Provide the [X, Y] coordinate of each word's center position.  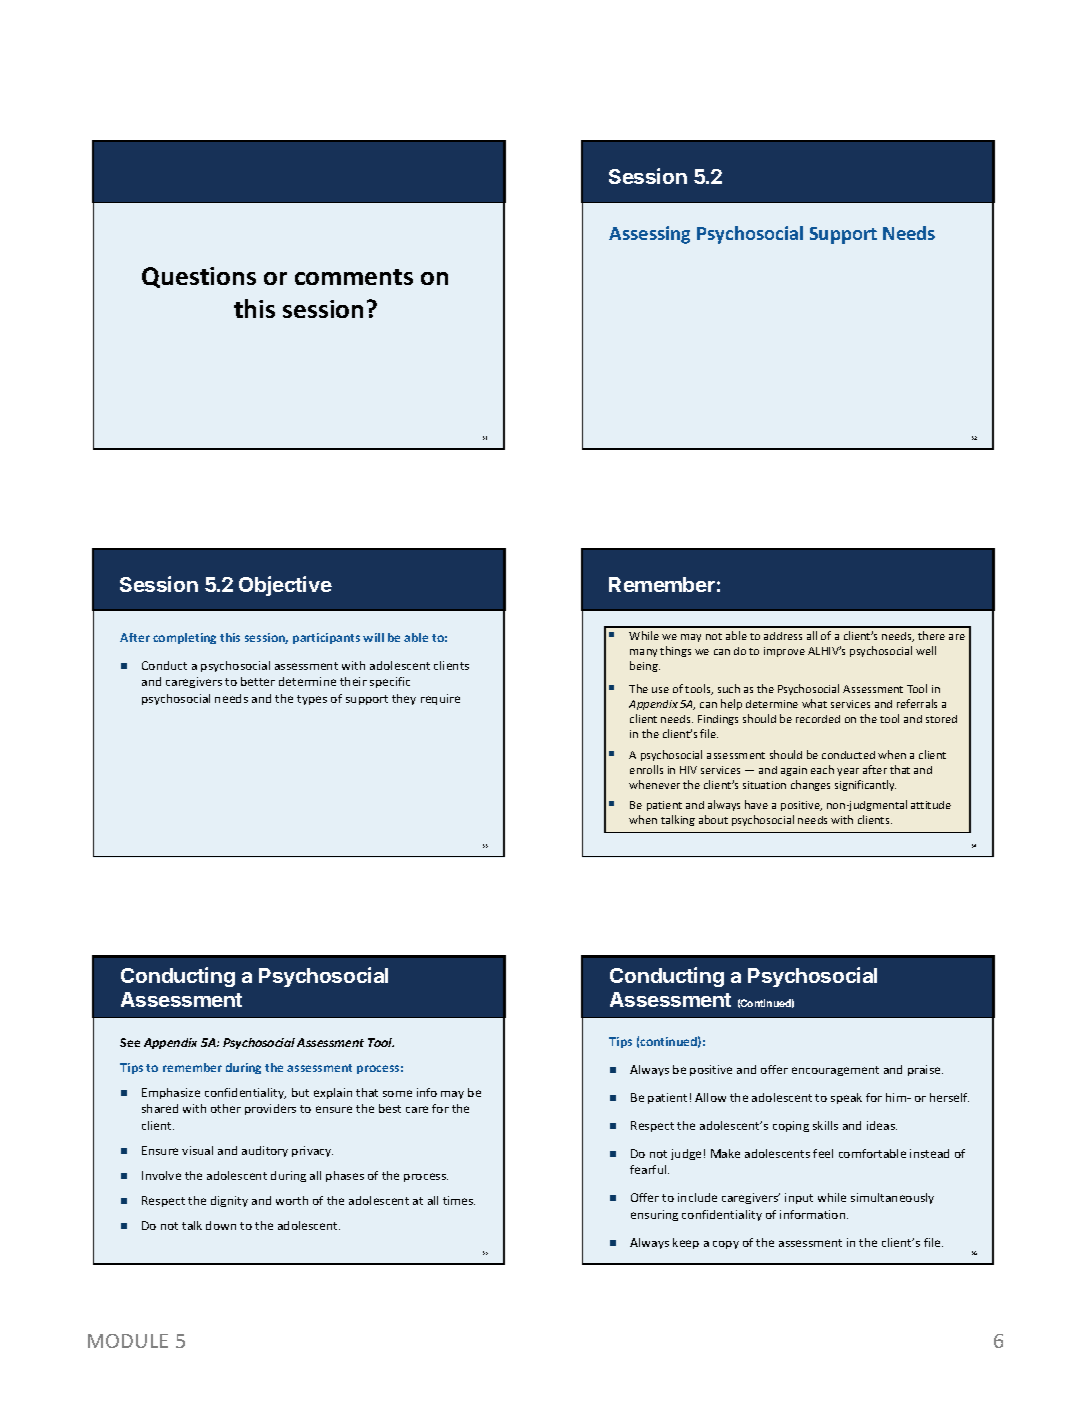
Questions [199, 277]
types [312, 700]
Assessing [649, 235]
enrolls [646, 769]
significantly [865, 785]
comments [354, 277]
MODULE [128, 1341]
